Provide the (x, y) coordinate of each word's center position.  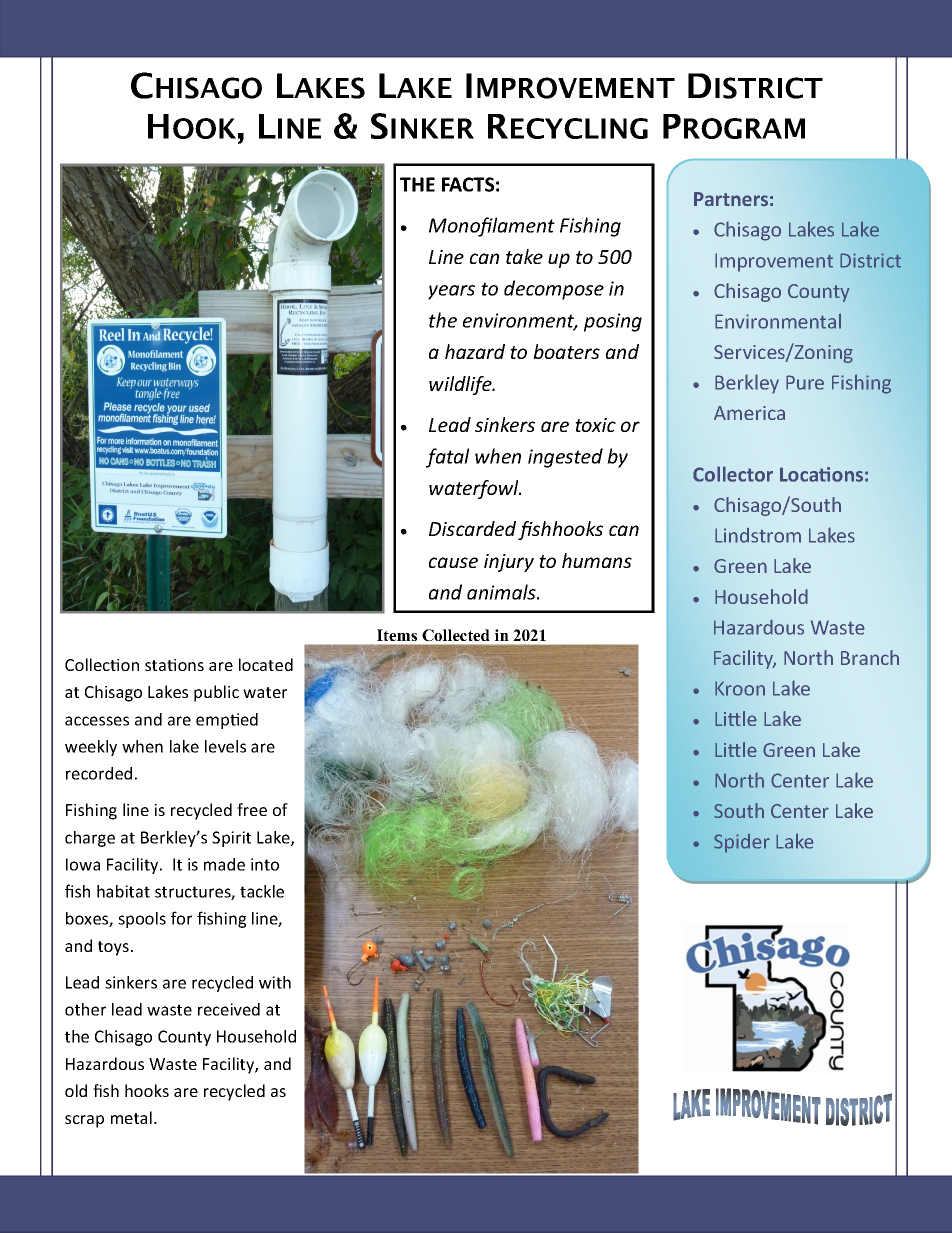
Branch (870, 657)
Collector (733, 474)
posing (613, 322)
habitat (123, 891)
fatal (447, 458)
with (275, 982)
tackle (262, 891)
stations (174, 665)
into (265, 864)
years (451, 292)
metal (131, 1117)
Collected (455, 635)
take (524, 256)
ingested (565, 458)
